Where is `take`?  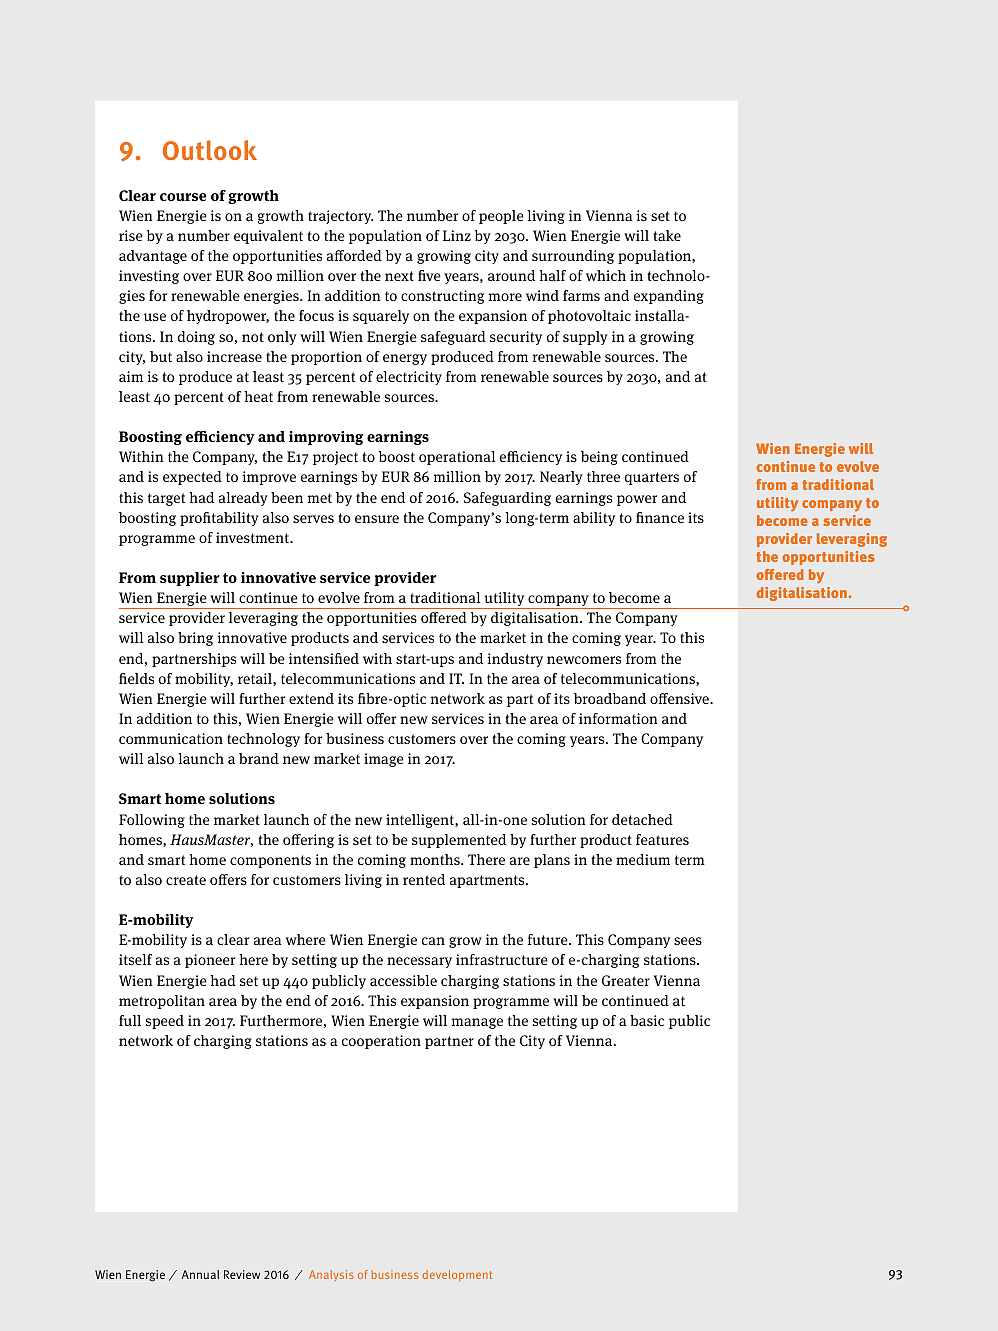
take is located at coordinates (667, 235).
